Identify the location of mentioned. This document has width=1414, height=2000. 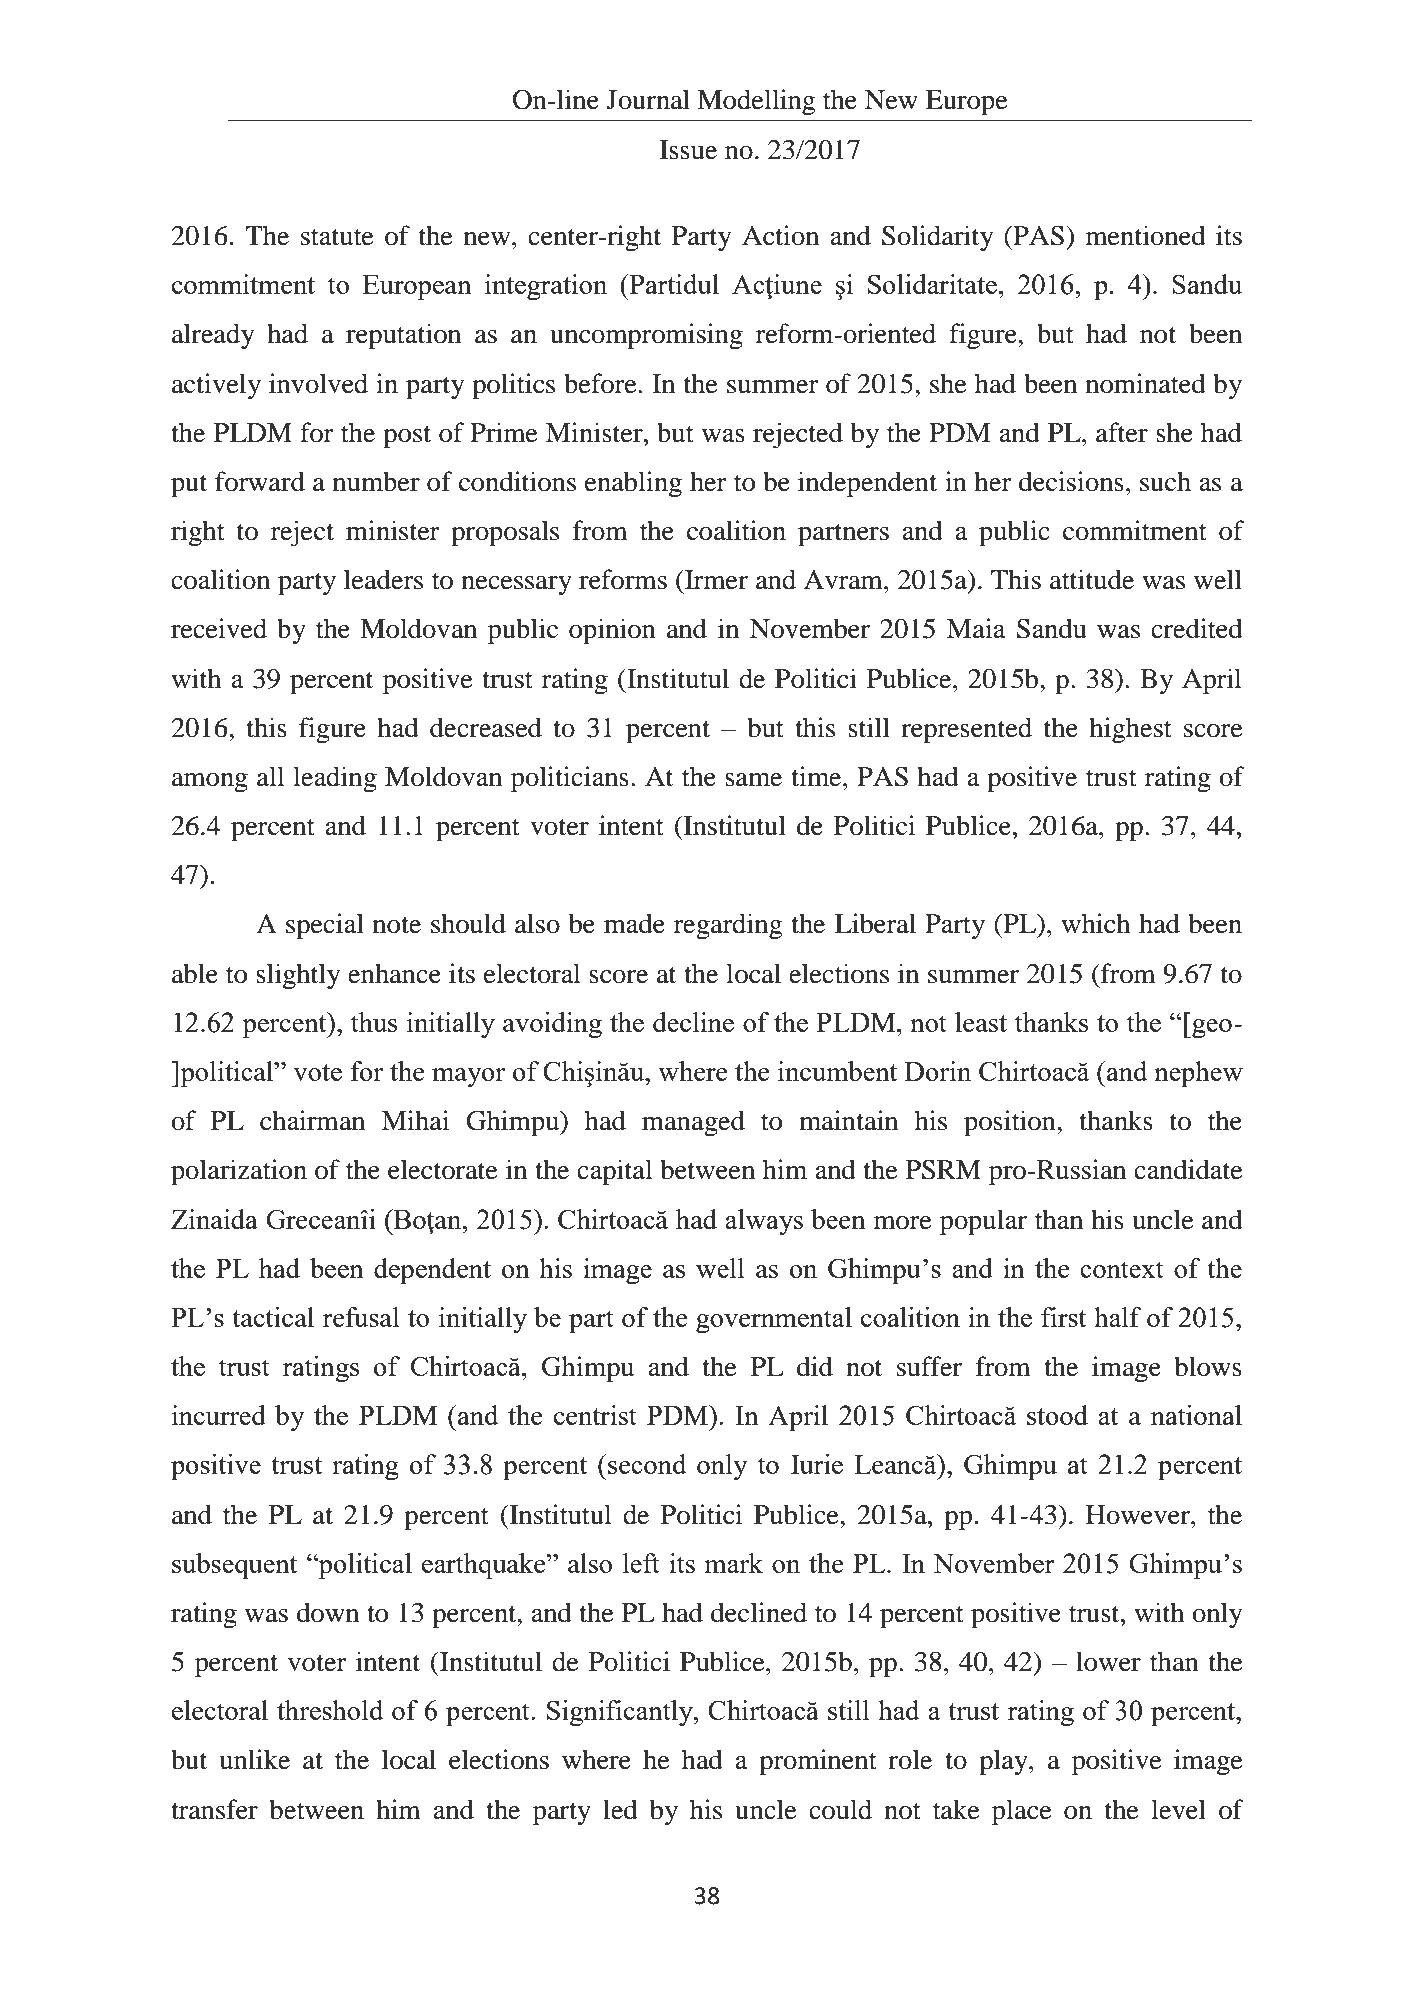
(1146, 235).
